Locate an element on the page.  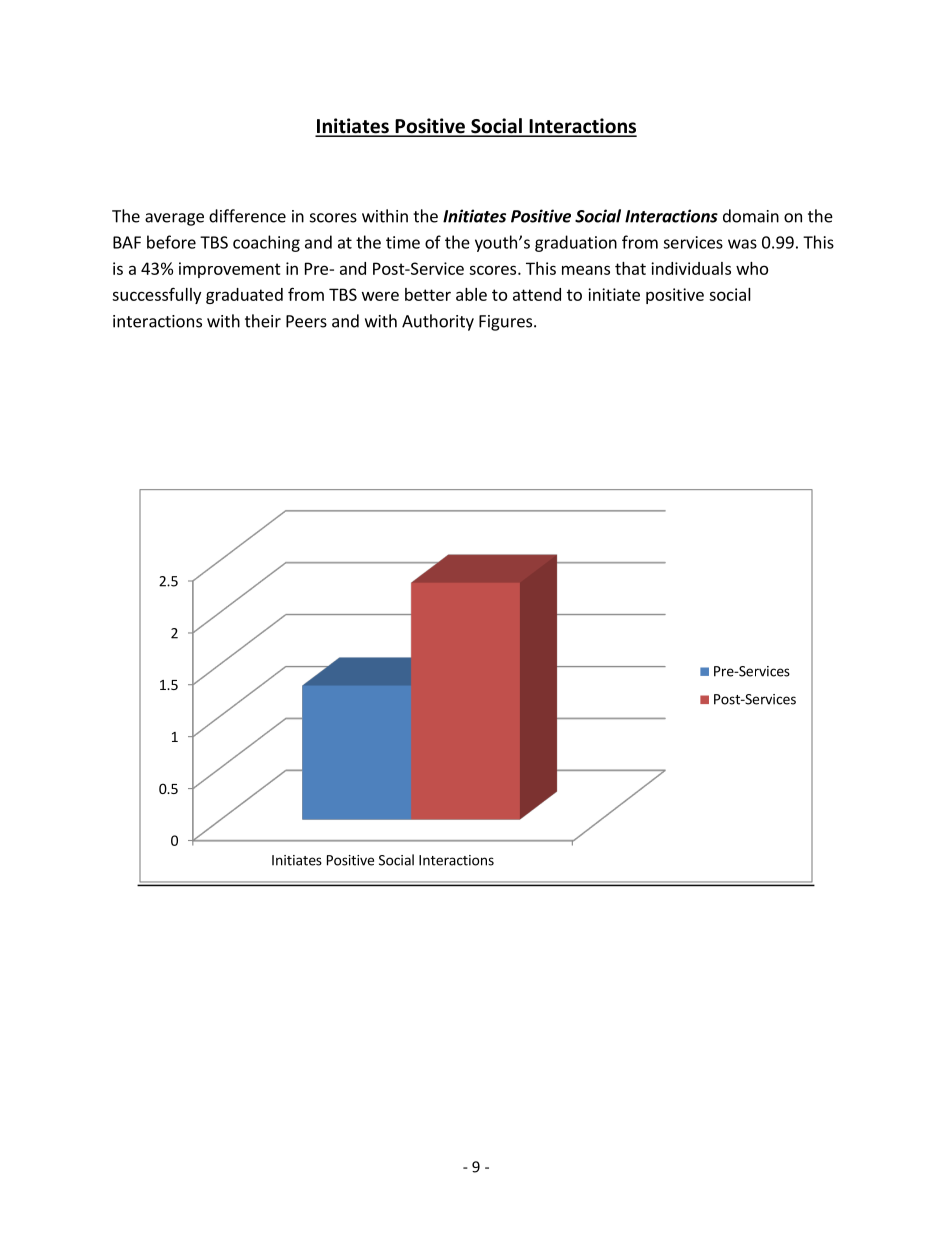
was is located at coordinates (742, 244).
